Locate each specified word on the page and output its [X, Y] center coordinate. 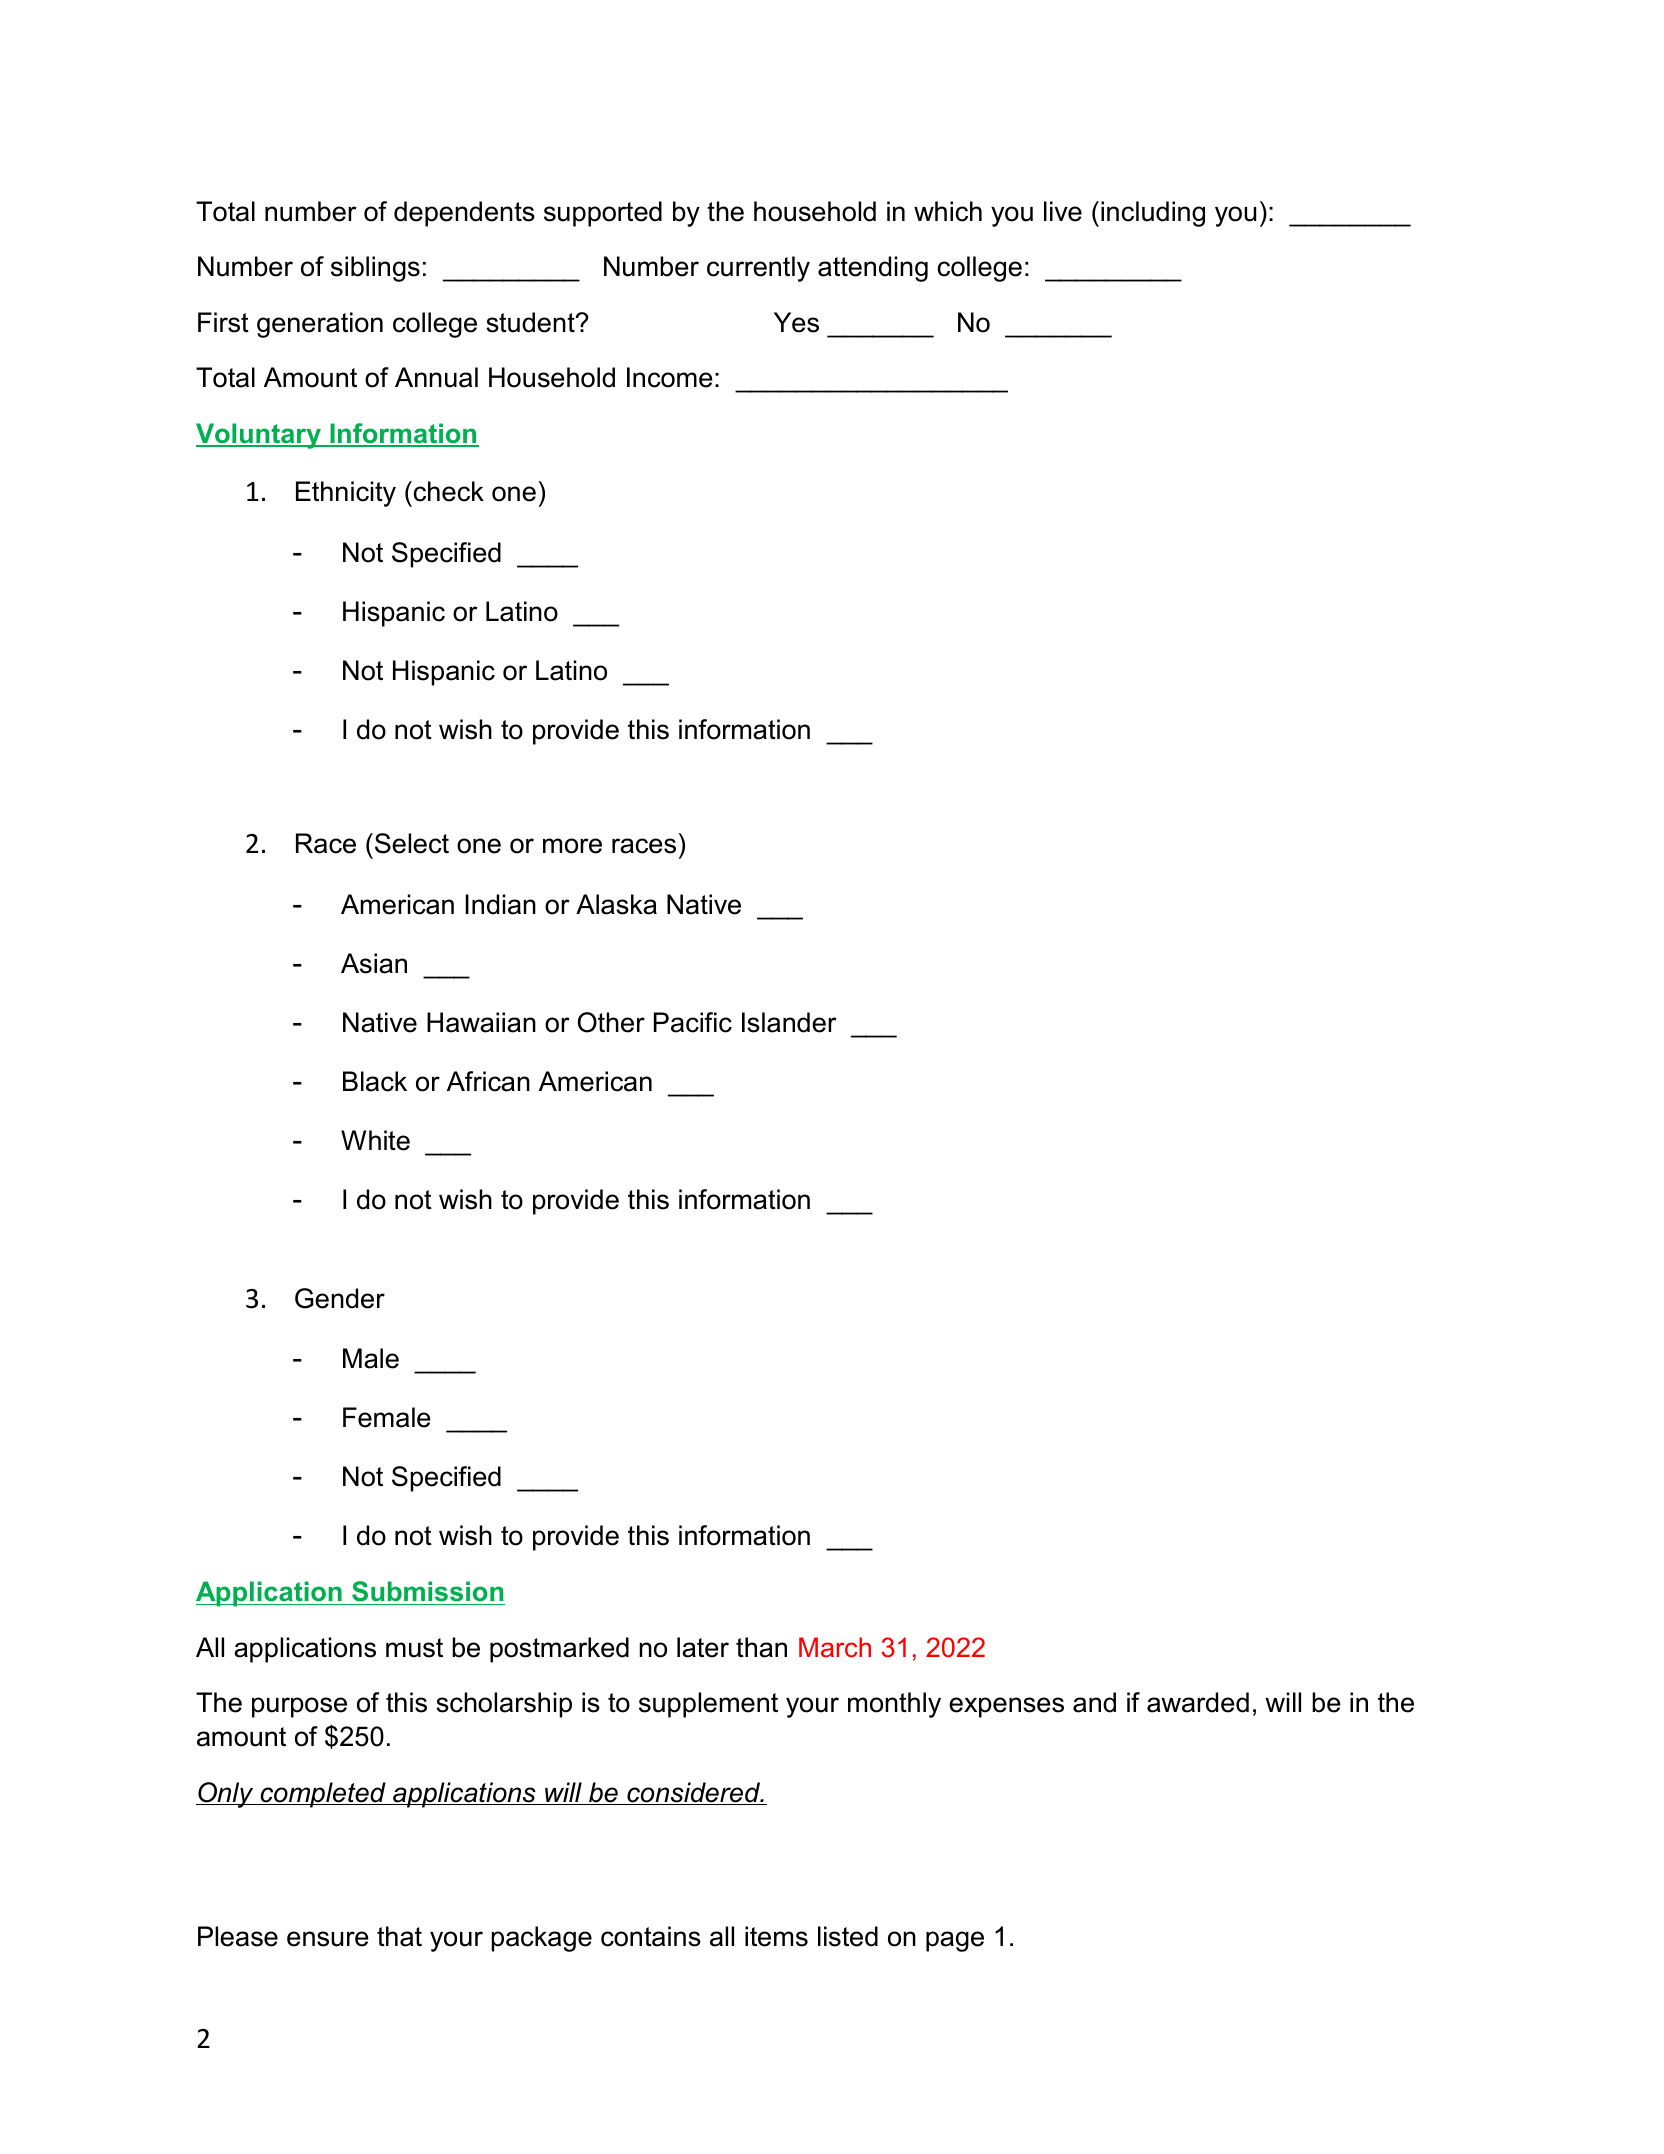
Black [375, 1081]
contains [651, 1936]
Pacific [693, 1022]
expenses [1006, 1707]
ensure [328, 1939]
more [572, 846]
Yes [796, 322]
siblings [375, 269]
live [1063, 211]
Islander [789, 1022]
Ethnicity [346, 494]
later [703, 1647]
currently [758, 269]
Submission [427, 1593]
